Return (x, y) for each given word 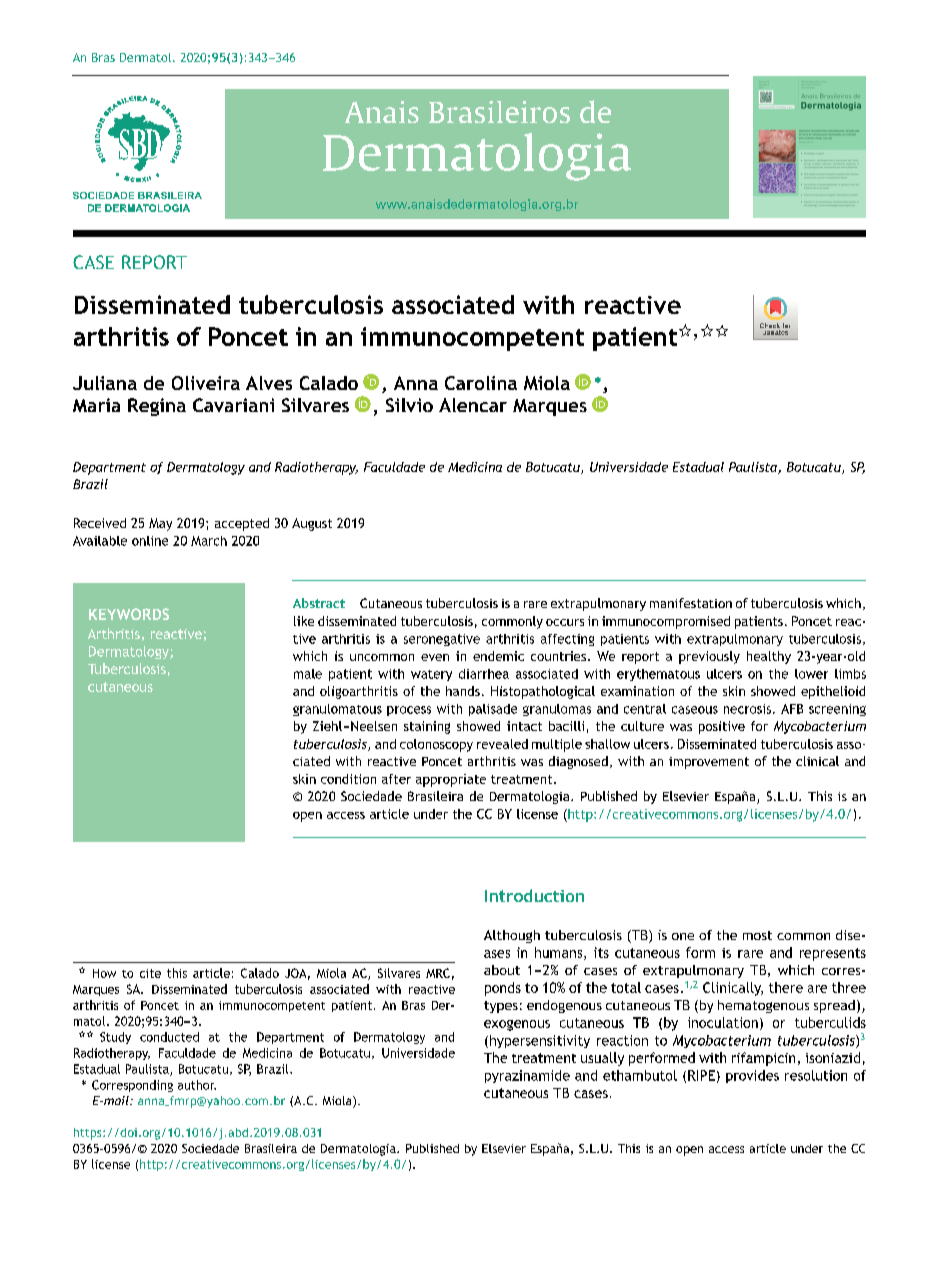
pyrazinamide (527, 1076)
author (197, 1085)
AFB (792, 709)
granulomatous (337, 710)
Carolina (481, 383)
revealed (502, 744)
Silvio (409, 405)
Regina (157, 407)
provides (752, 1076)
